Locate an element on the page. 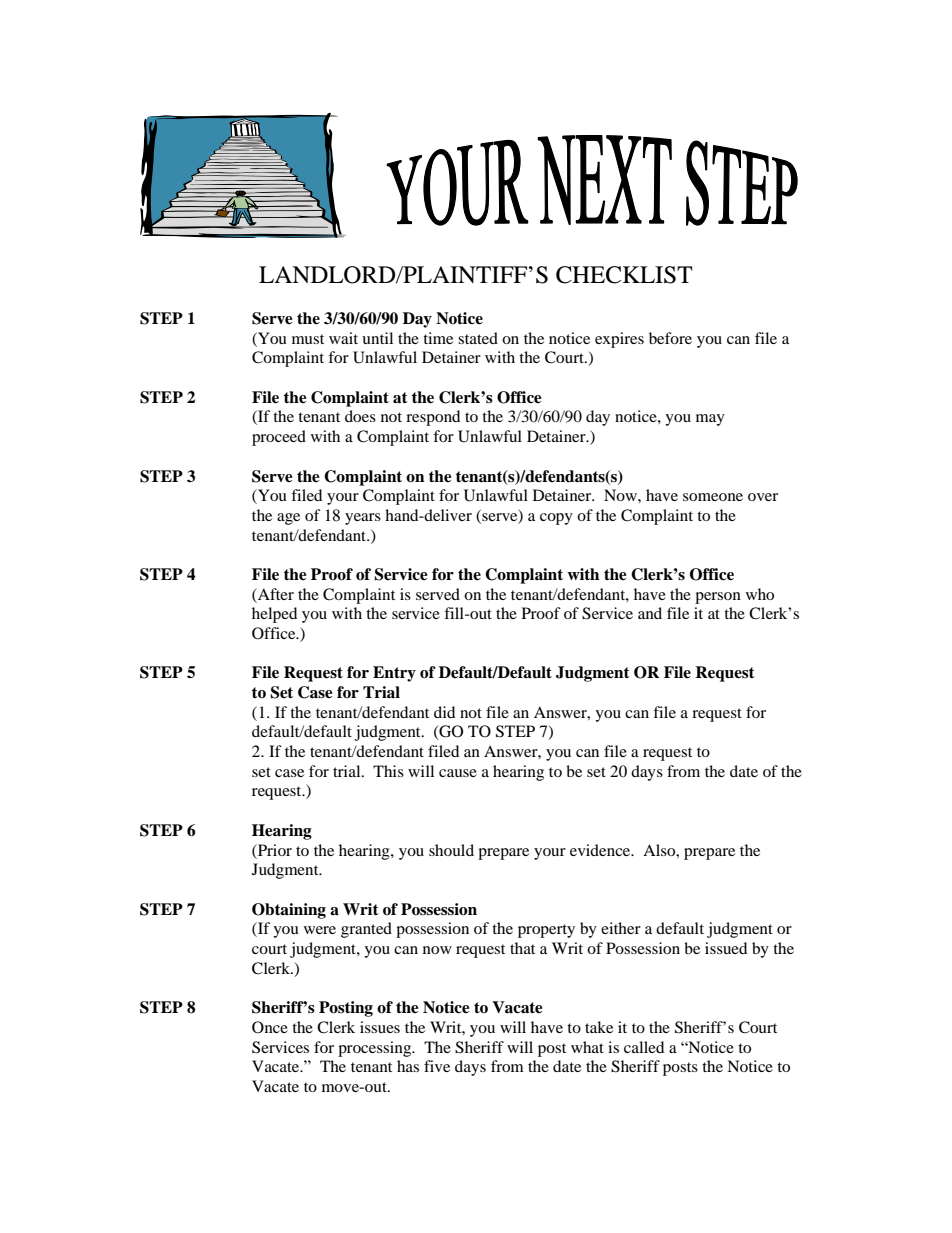  what is located at coordinates (587, 1047).
